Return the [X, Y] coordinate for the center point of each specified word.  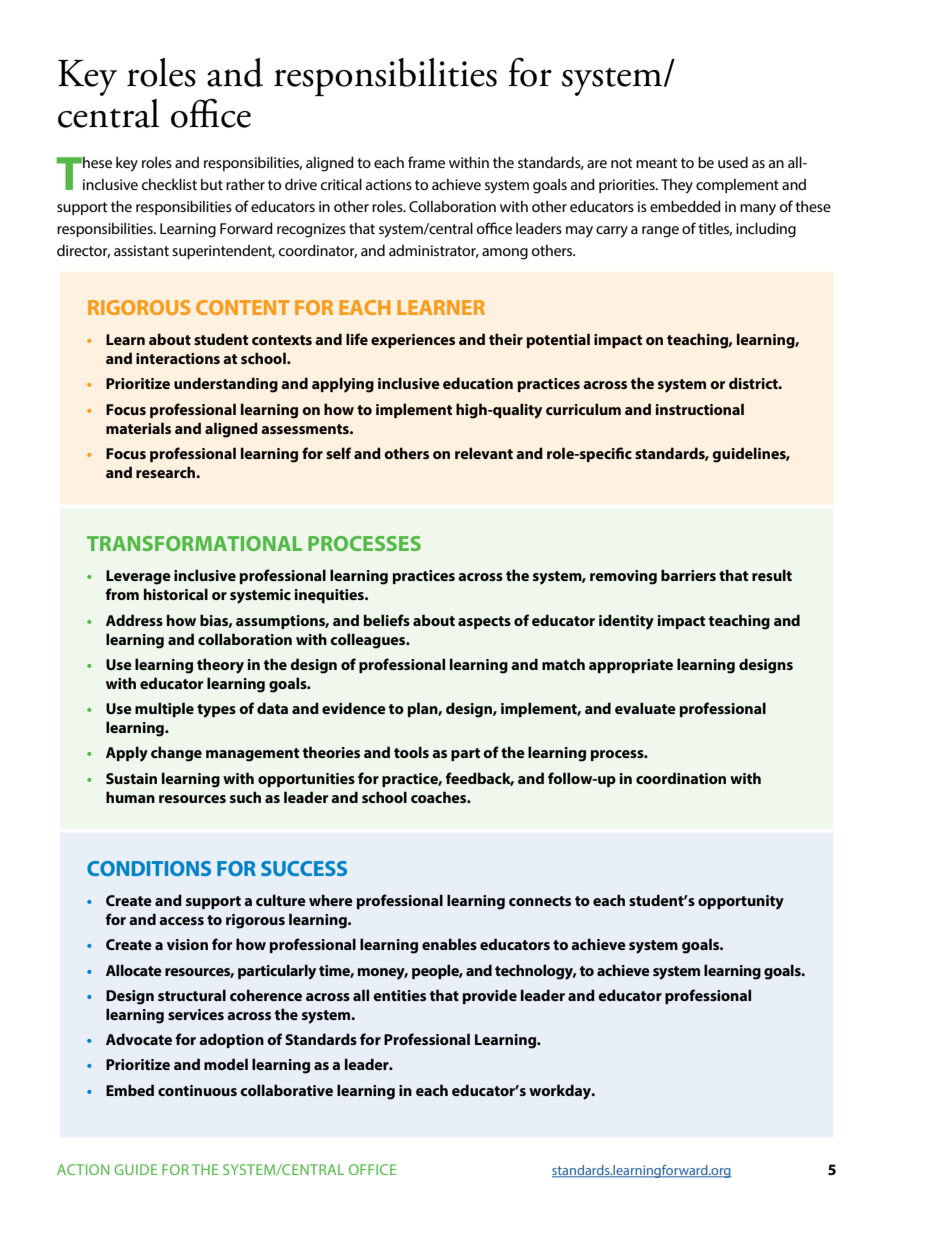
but [212, 184]
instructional [700, 409]
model [226, 1064]
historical [176, 594]
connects [540, 901]
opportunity [741, 902]
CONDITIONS [149, 868]
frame [426, 162]
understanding [226, 385]
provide [490, 996]
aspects [484, 622]
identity [626, 622]
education [478, 383]
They [677, 186]
